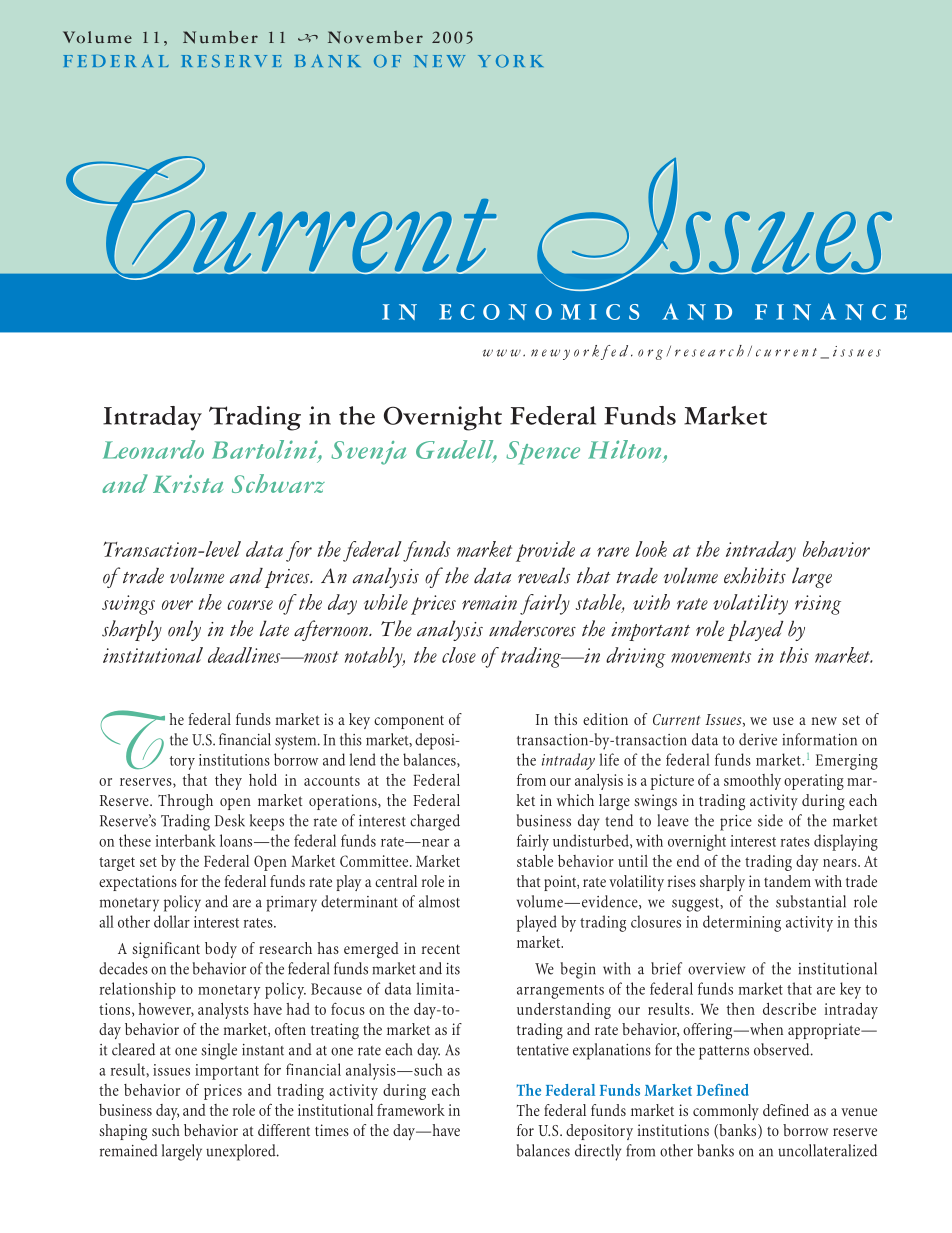 The image size is (952, 1233). Describe the element at coordinates (250, 605) in the screenshot. I see `course` at that location.
